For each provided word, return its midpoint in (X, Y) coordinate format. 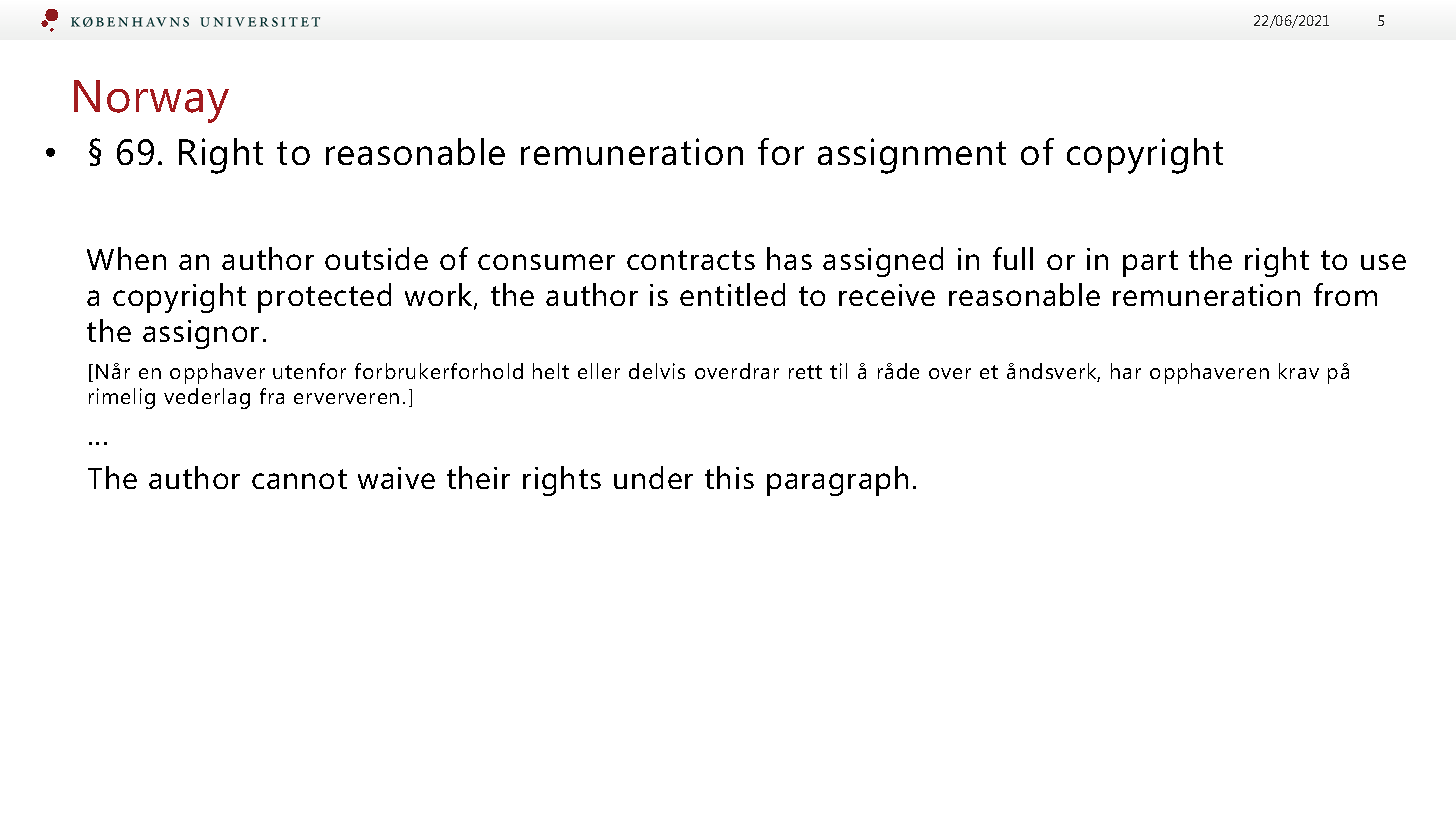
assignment (912, 156)
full (1013, 258)
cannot (299, 479)
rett (805, 372)
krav (1299, 371)
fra (272, 396)
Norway (151, 101)
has (789, 258)
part (1150, 263)
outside (376, 258)
